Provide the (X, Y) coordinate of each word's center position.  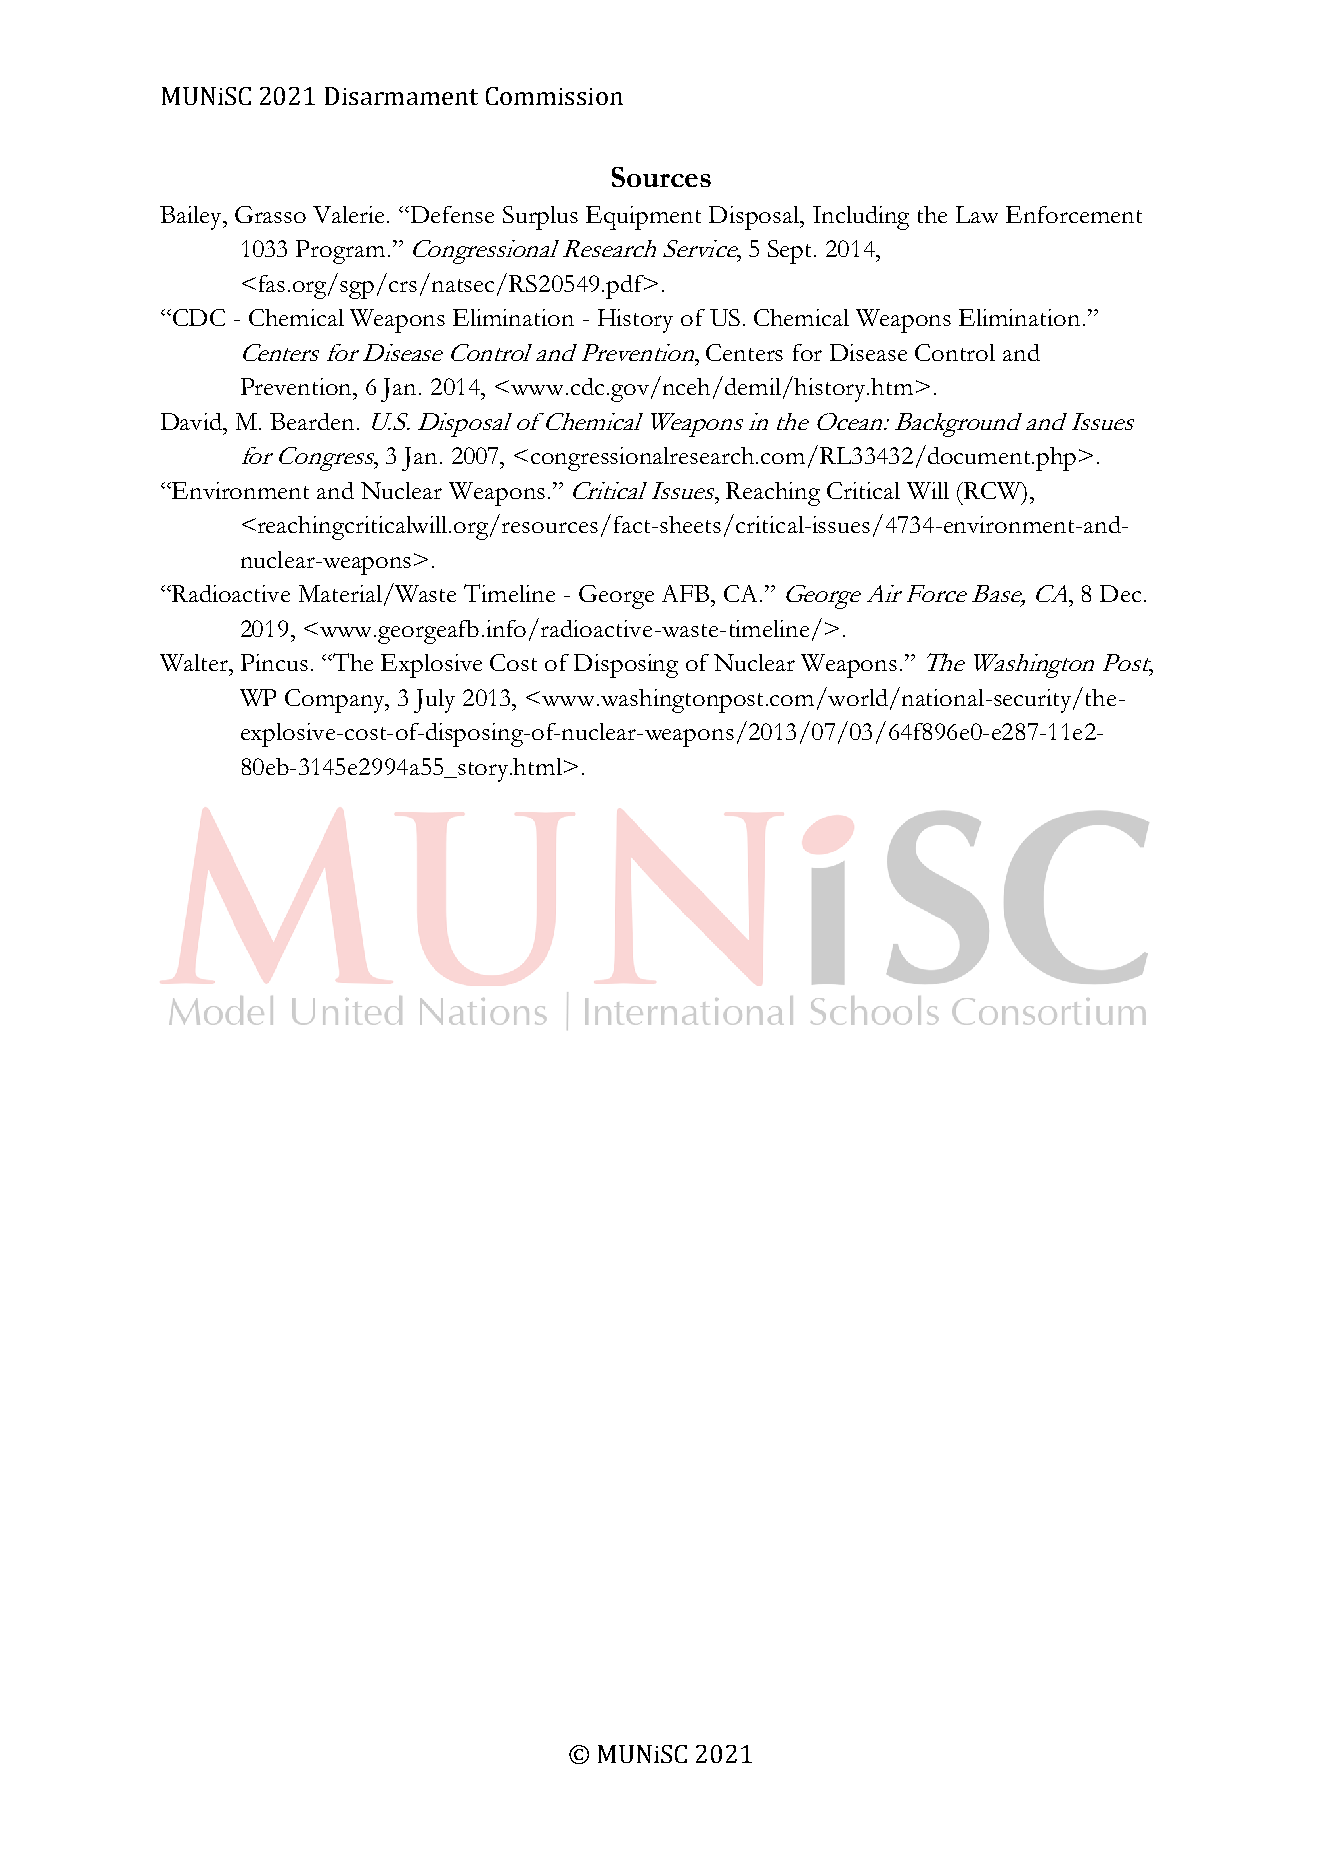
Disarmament (401, 96)
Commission (554, 96)
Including (861, 218)
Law (977, 214)
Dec (1120, 593)
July (434, 701)
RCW (993, 492)
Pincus (274, 662)
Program (340, 252)
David (193, 421)
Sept (791, 252)
